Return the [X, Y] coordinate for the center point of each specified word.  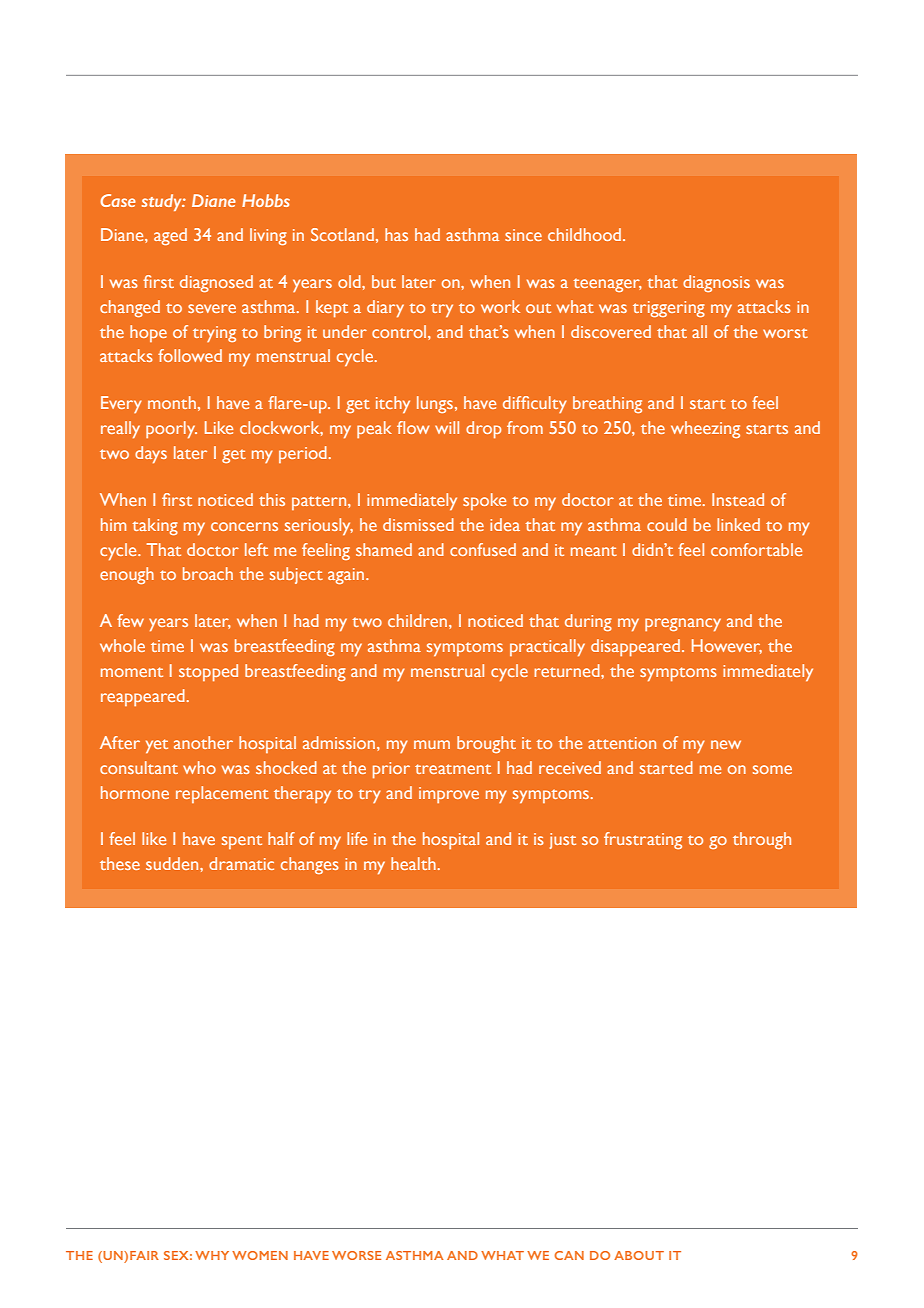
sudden [173, 863]
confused [483, 549]
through [762, 840]
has [396, 234]
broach [208, 573]
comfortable [756, 549]
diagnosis [716, 283]
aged [170, 236]
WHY [212, 1255]
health [413, 863]
